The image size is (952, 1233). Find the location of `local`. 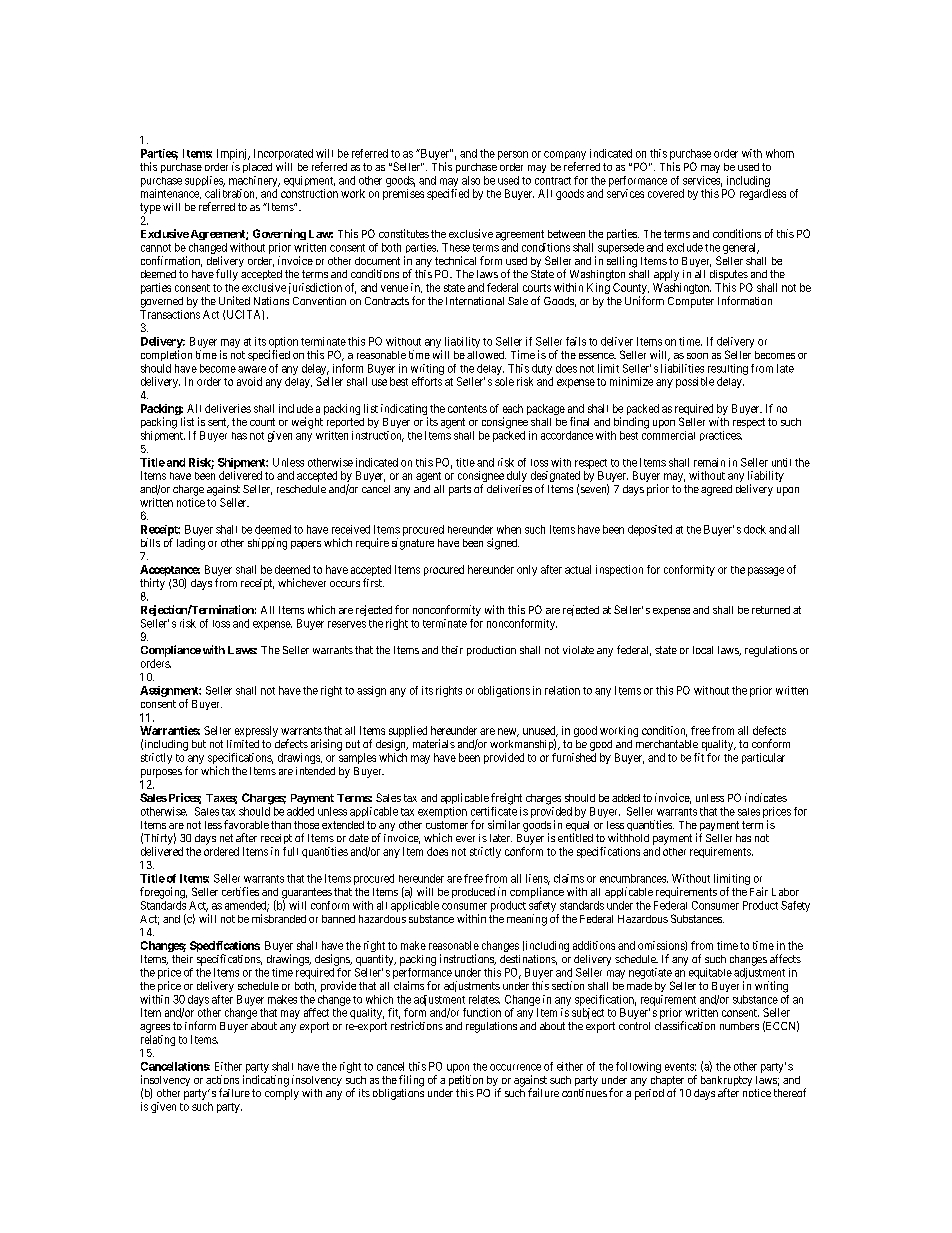

local is located at coordinates (703, 650).
